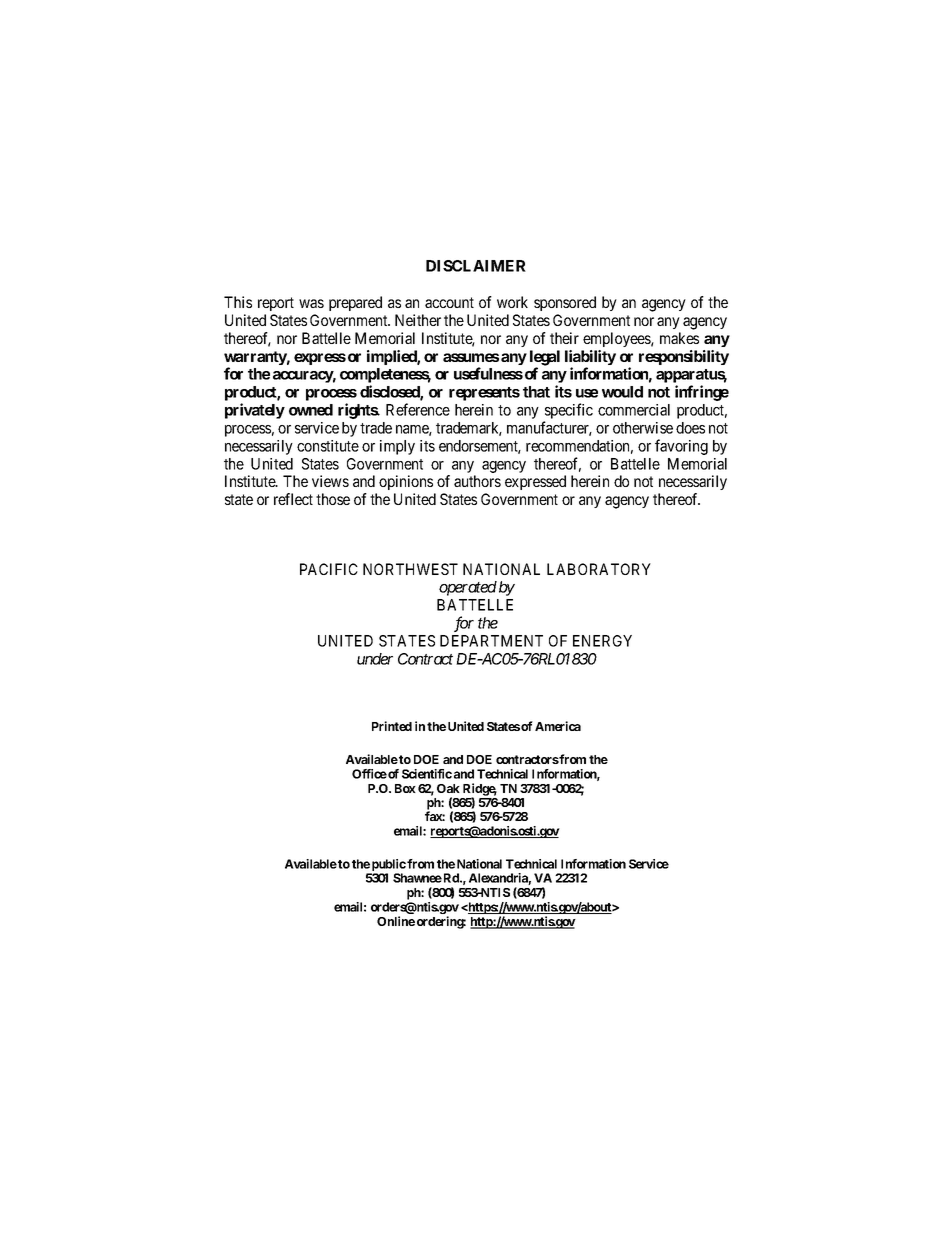  Describe the element at coordinates (599, 569) in the page. I see `LABORATORY` at that location.
